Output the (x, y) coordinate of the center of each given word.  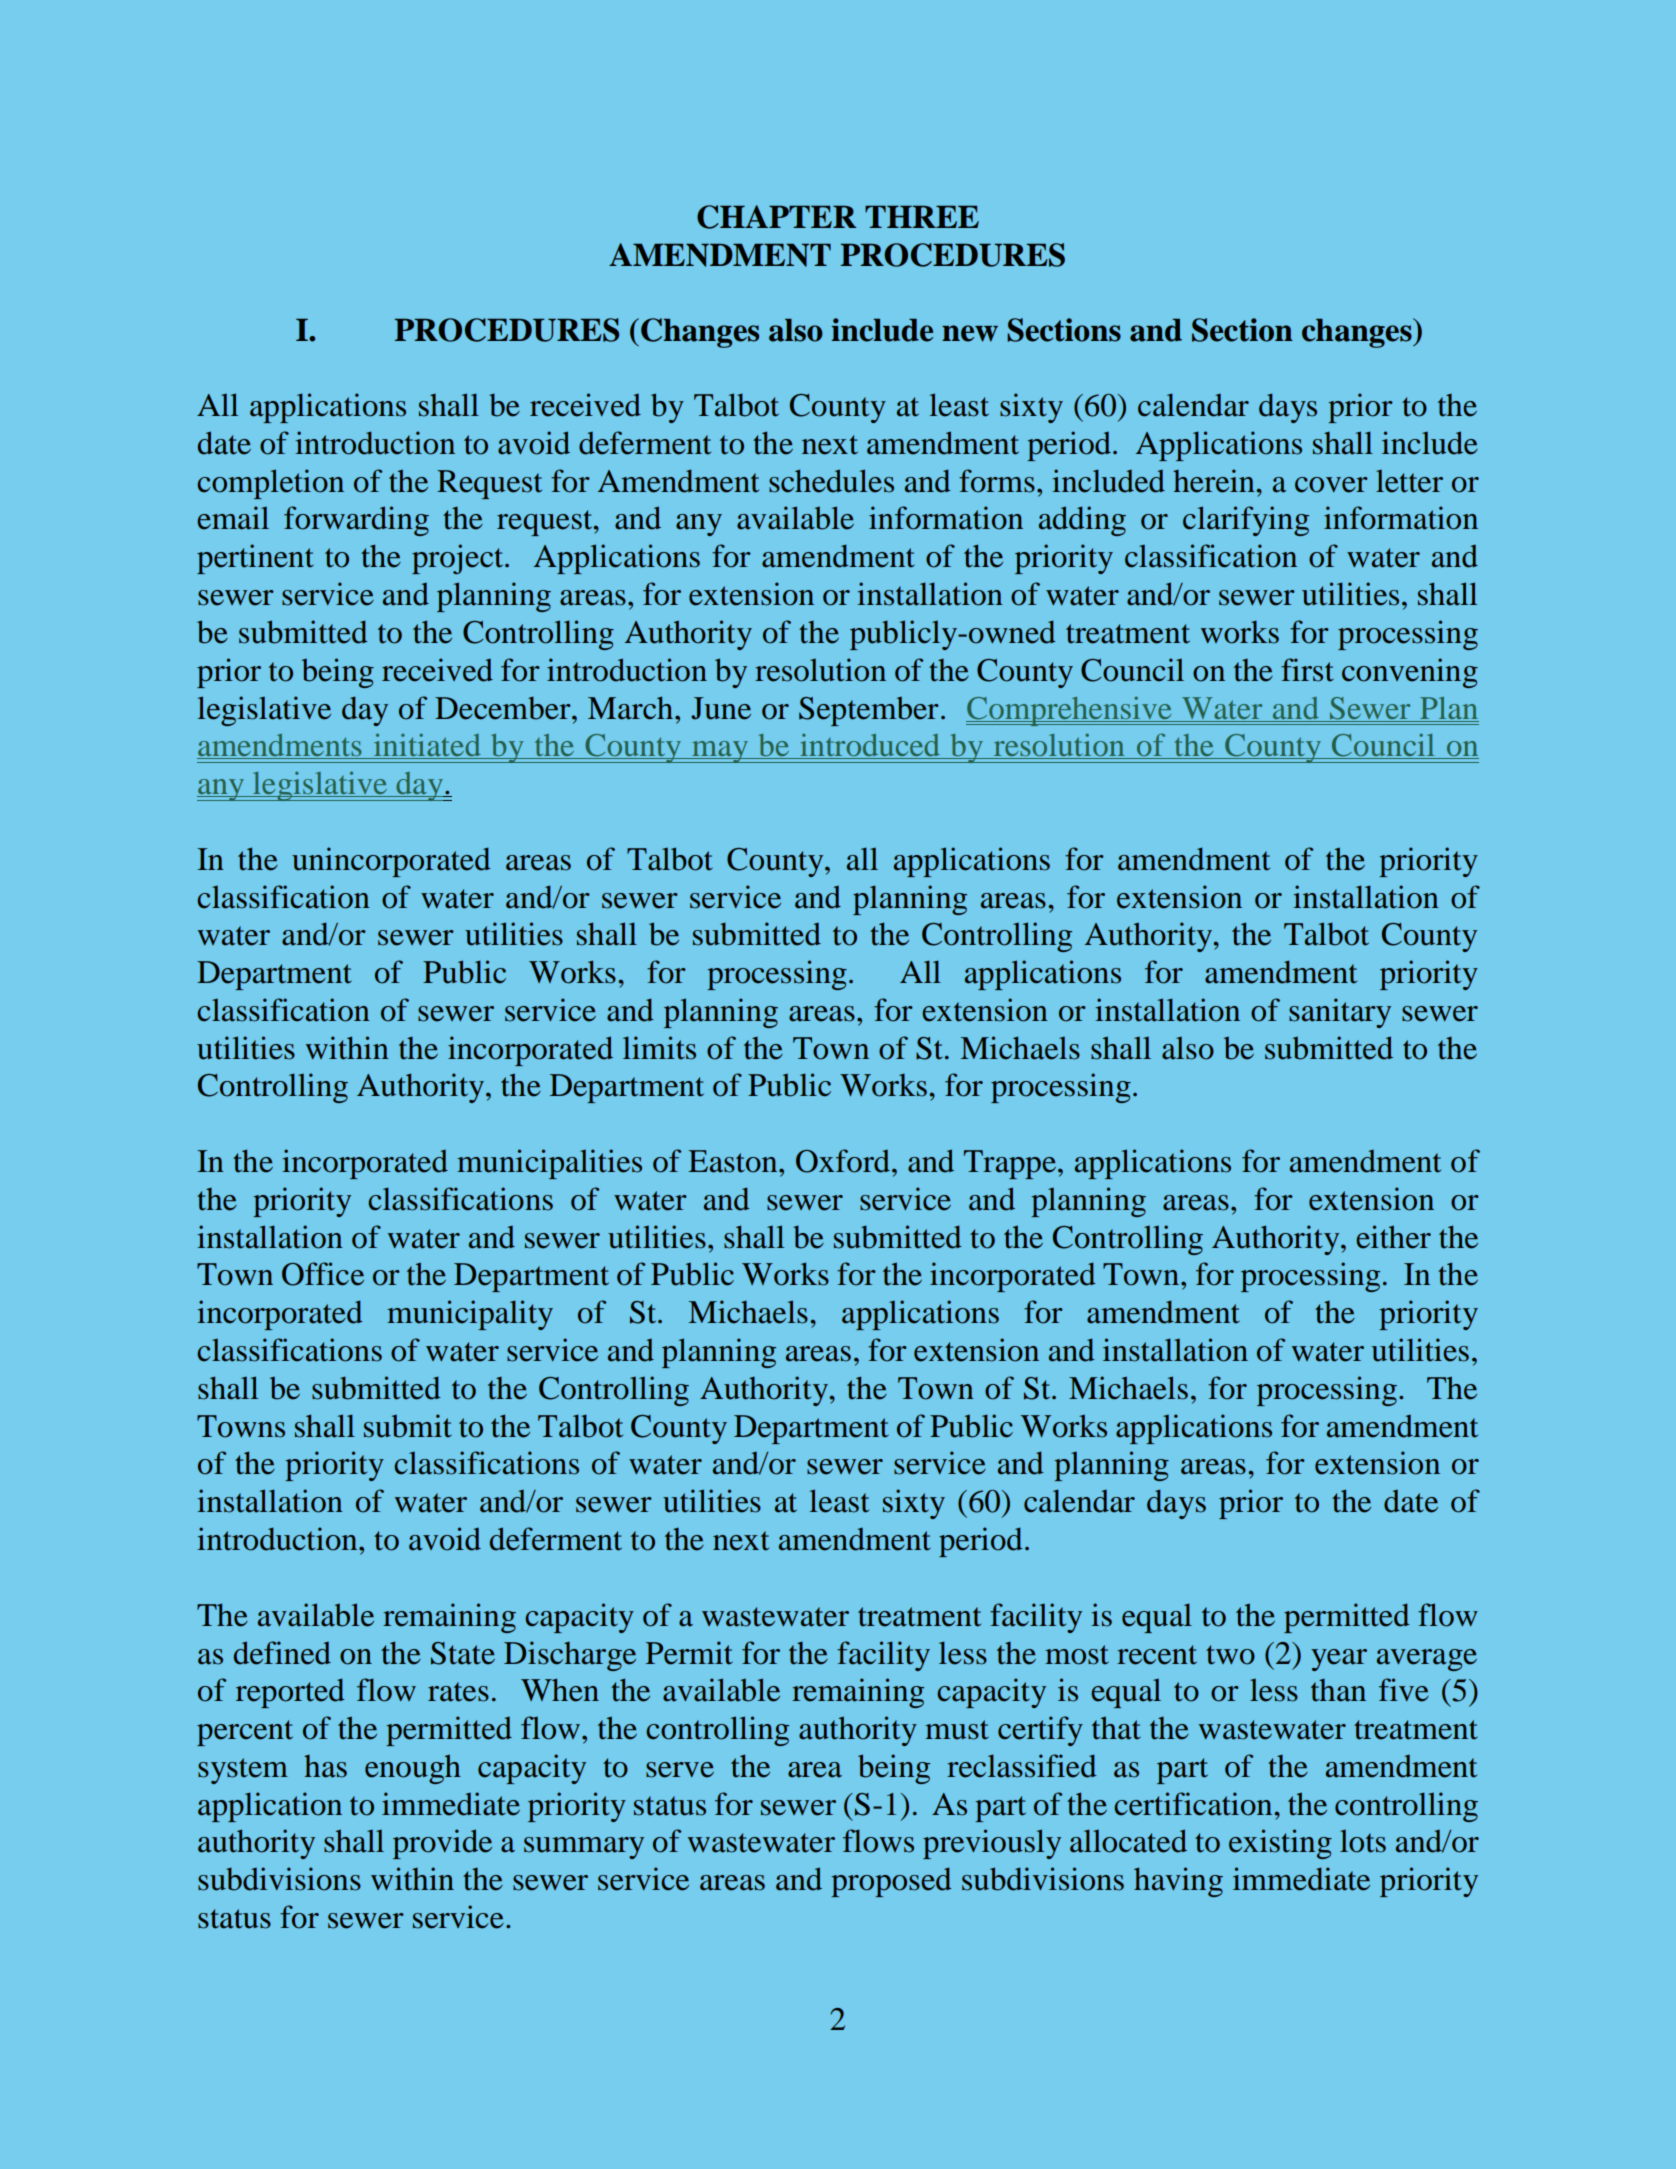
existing (1280, 1844)
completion (270, 484)
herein (1215, 481)
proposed (891, 1882)
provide (442, 1844)
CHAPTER (776, 217)
